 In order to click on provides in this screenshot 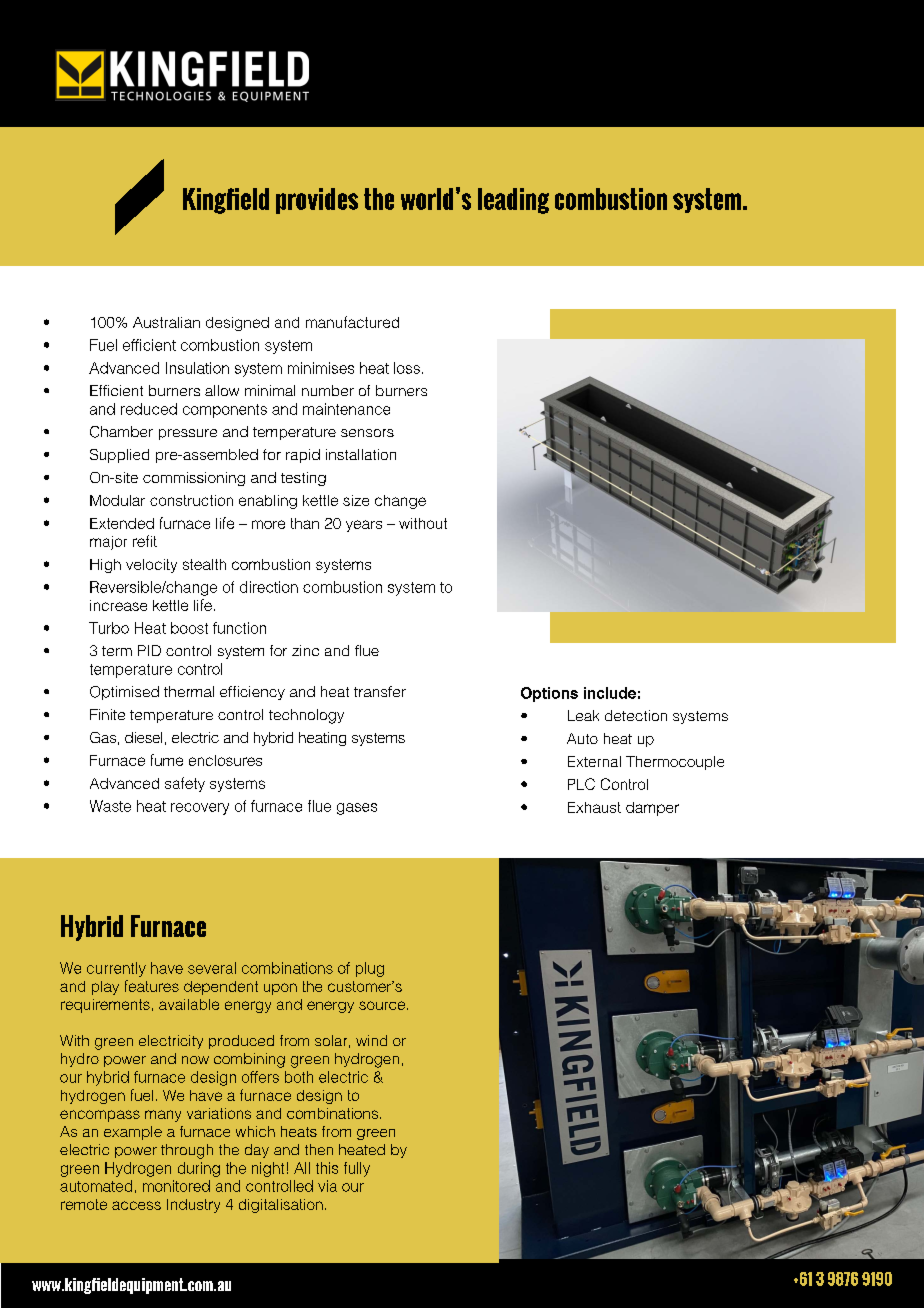, I will do `click(317, 201)`.
